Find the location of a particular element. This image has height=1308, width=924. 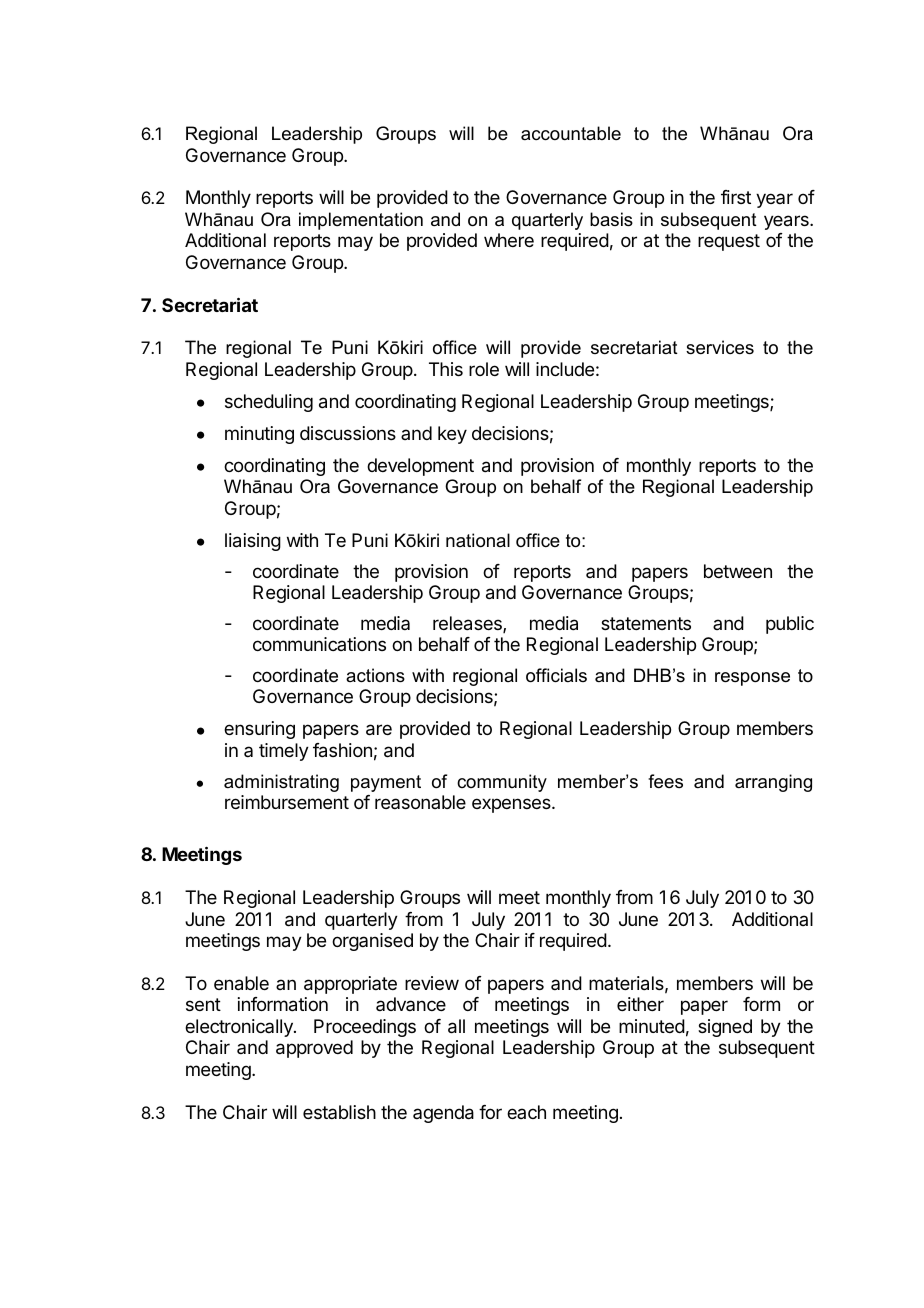

implementation is located at coordinates (361, 221).
